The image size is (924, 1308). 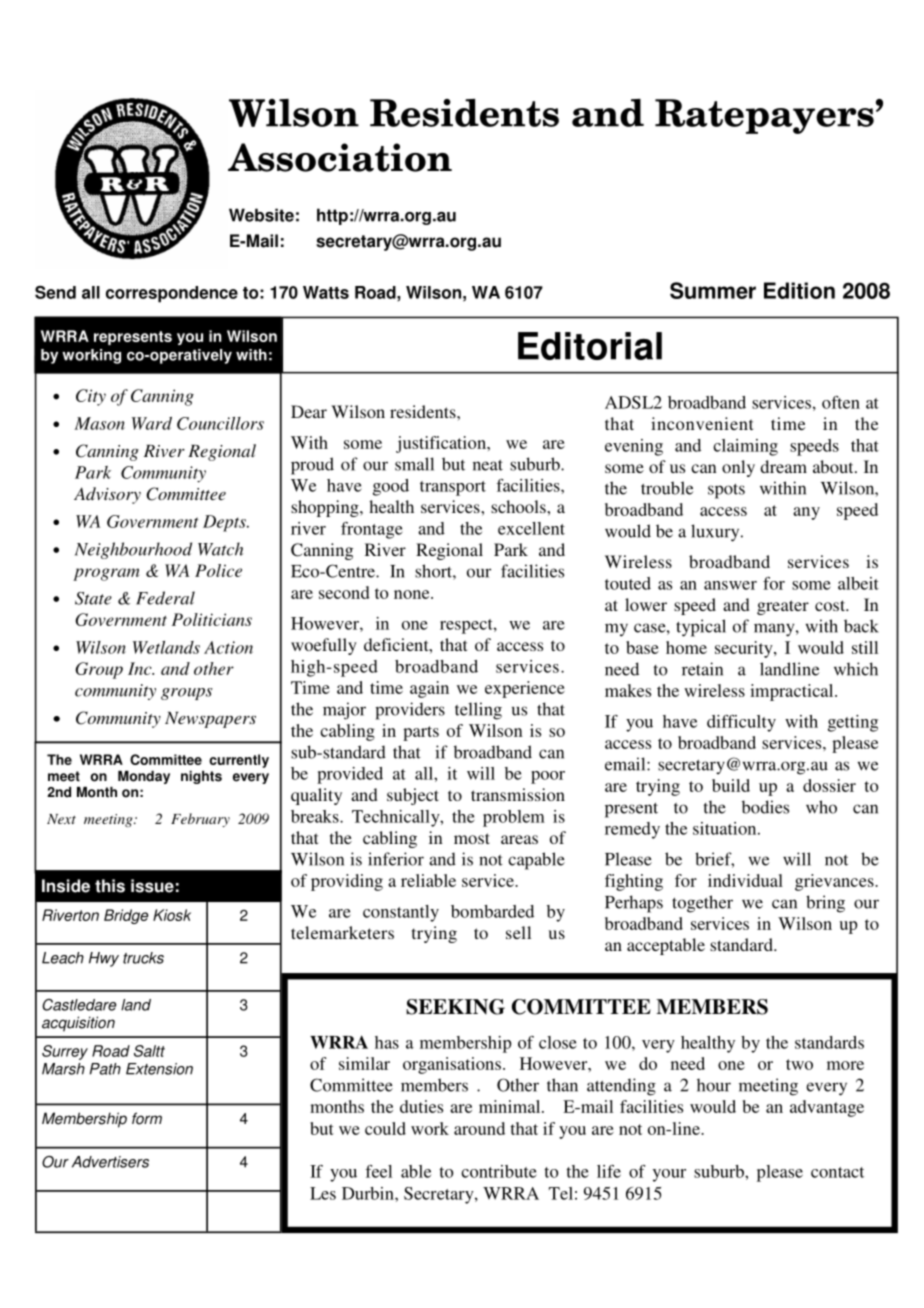 What do you see at coordinates (110, 1162) in the screenshot?
I see `Advertisers` at bounding box center [110, 1162].
